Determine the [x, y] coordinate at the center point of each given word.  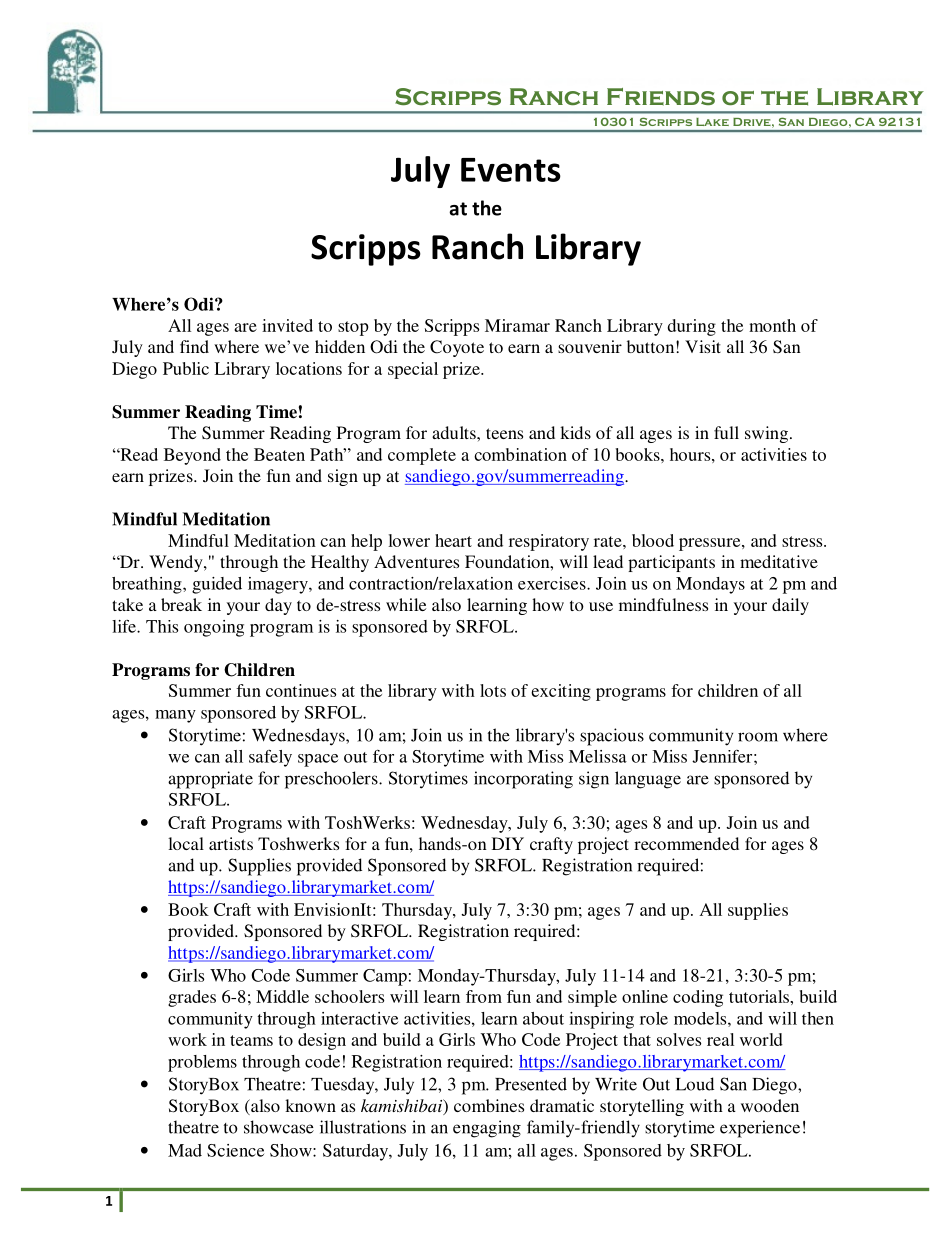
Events [511, 170]
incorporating [523, 780]
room [758, 737]
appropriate [210, 780]
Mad [185, 1150]
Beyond [192, 456]
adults [455, 432]
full [726, 432]
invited [287, 325]
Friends [661, 97]
